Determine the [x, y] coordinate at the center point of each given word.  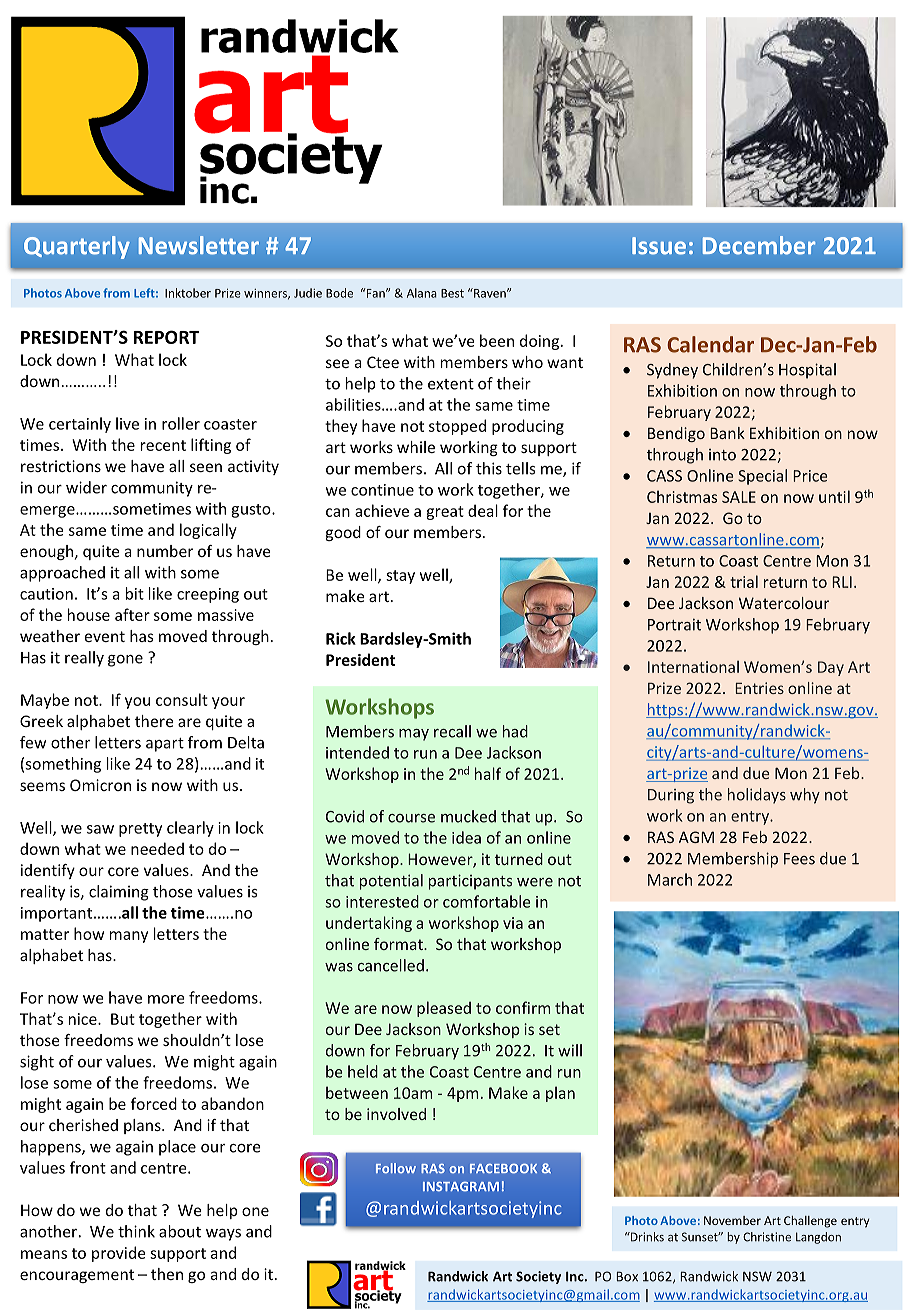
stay [400, 577]
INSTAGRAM [461, 1187]
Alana [422, 293]
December [759, 245]
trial [744, 581]
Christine [767, 1237]
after [132, 614]
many [129, 937]
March [670, 879]
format [399, 944]
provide [119, 1254]
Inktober [188, 293]
